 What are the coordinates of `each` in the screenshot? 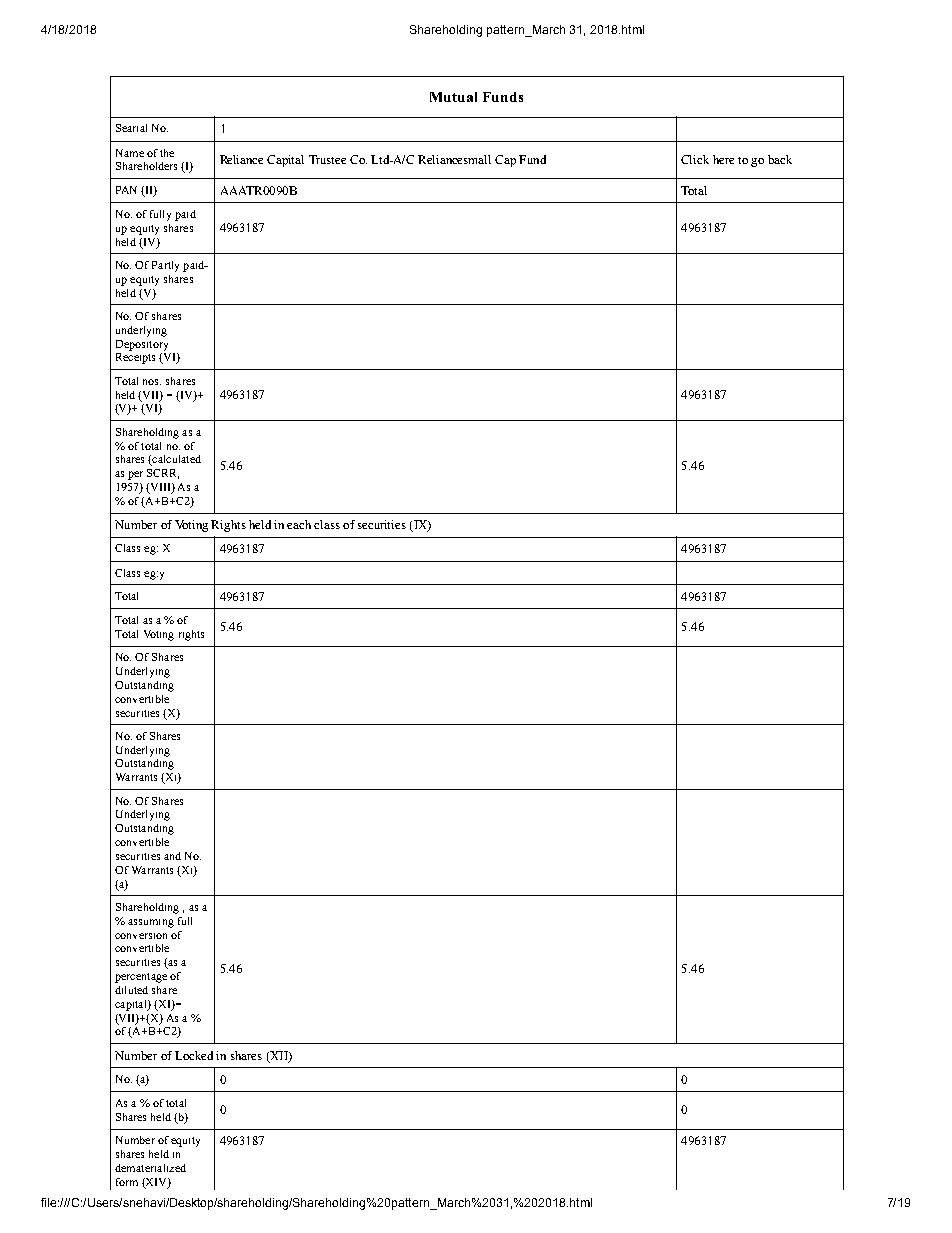 It's located at (299, 524).
